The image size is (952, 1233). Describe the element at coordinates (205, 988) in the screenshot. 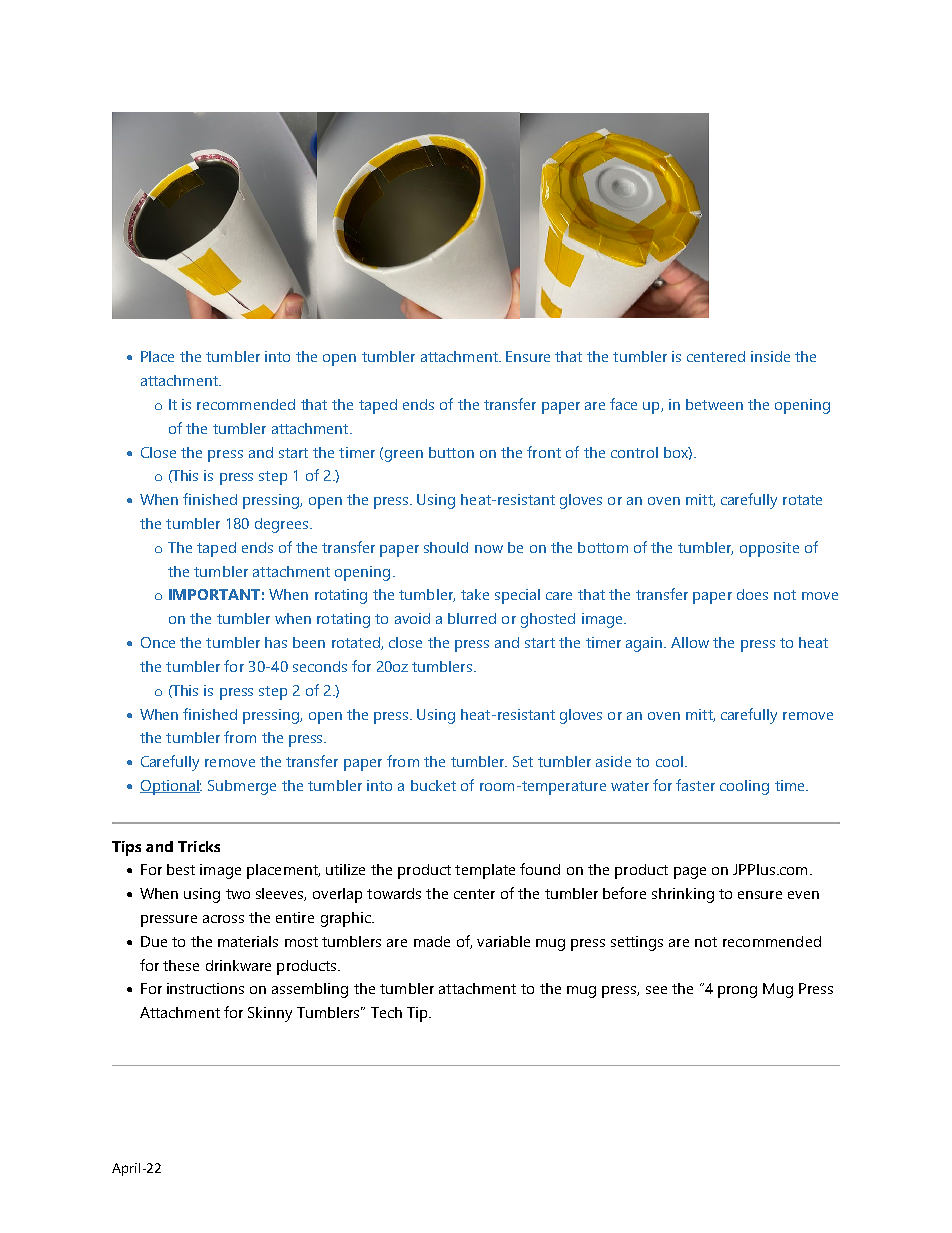

I see `instructions` at that location.
